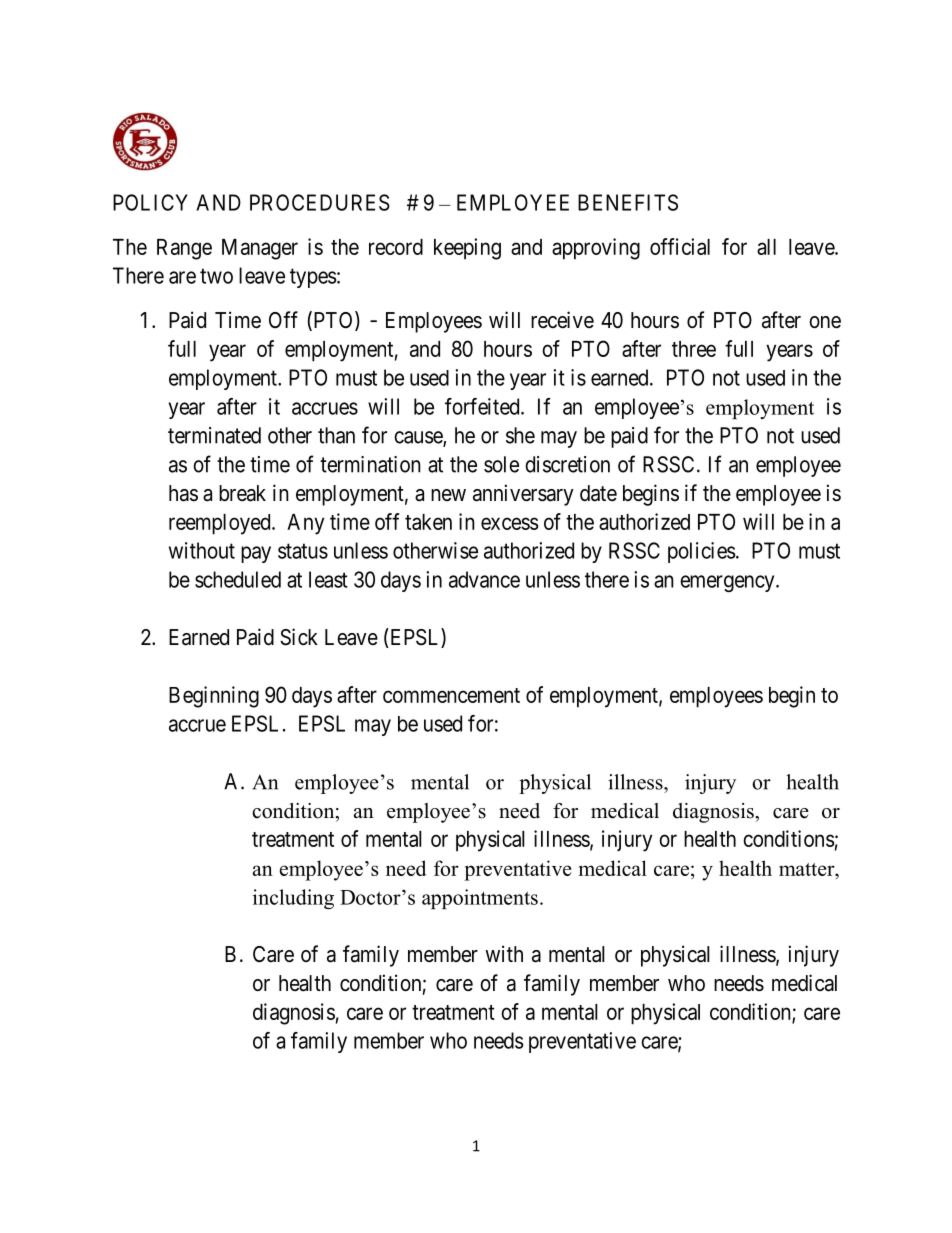 The width and height of the screenshot is (952, 1233). What do you see at coordinates (293, 899) in the screenshot?
I see `including` at bounding box center [293, 899].
